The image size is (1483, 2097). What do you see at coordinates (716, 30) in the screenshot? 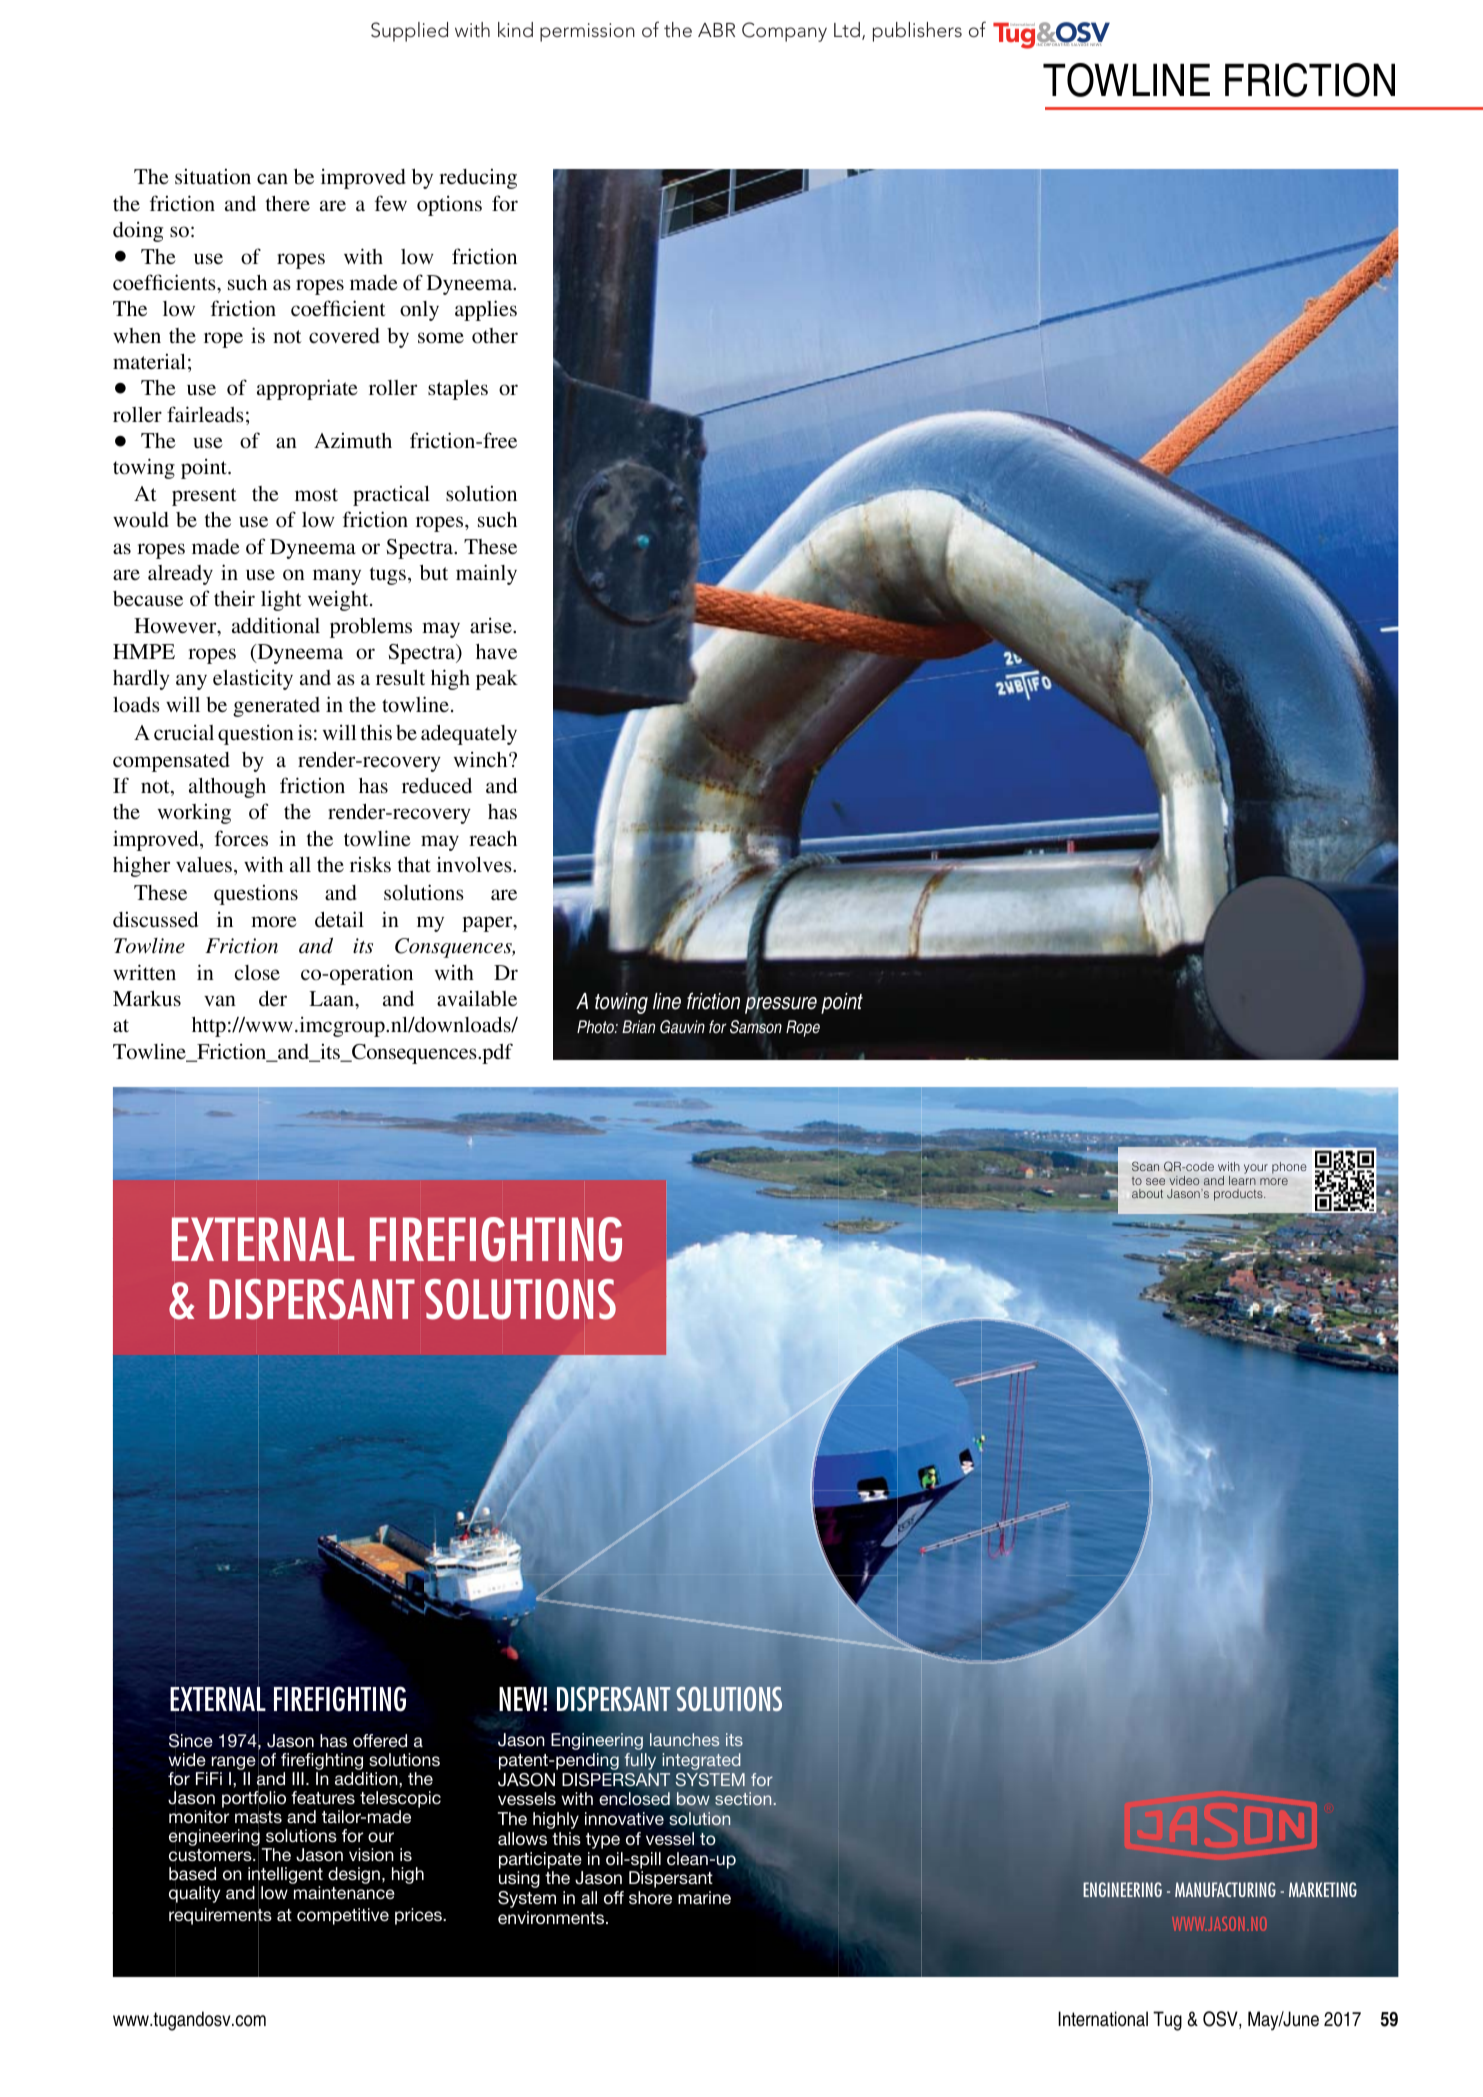
I see `ABR` at bounding box center [716, 30].
